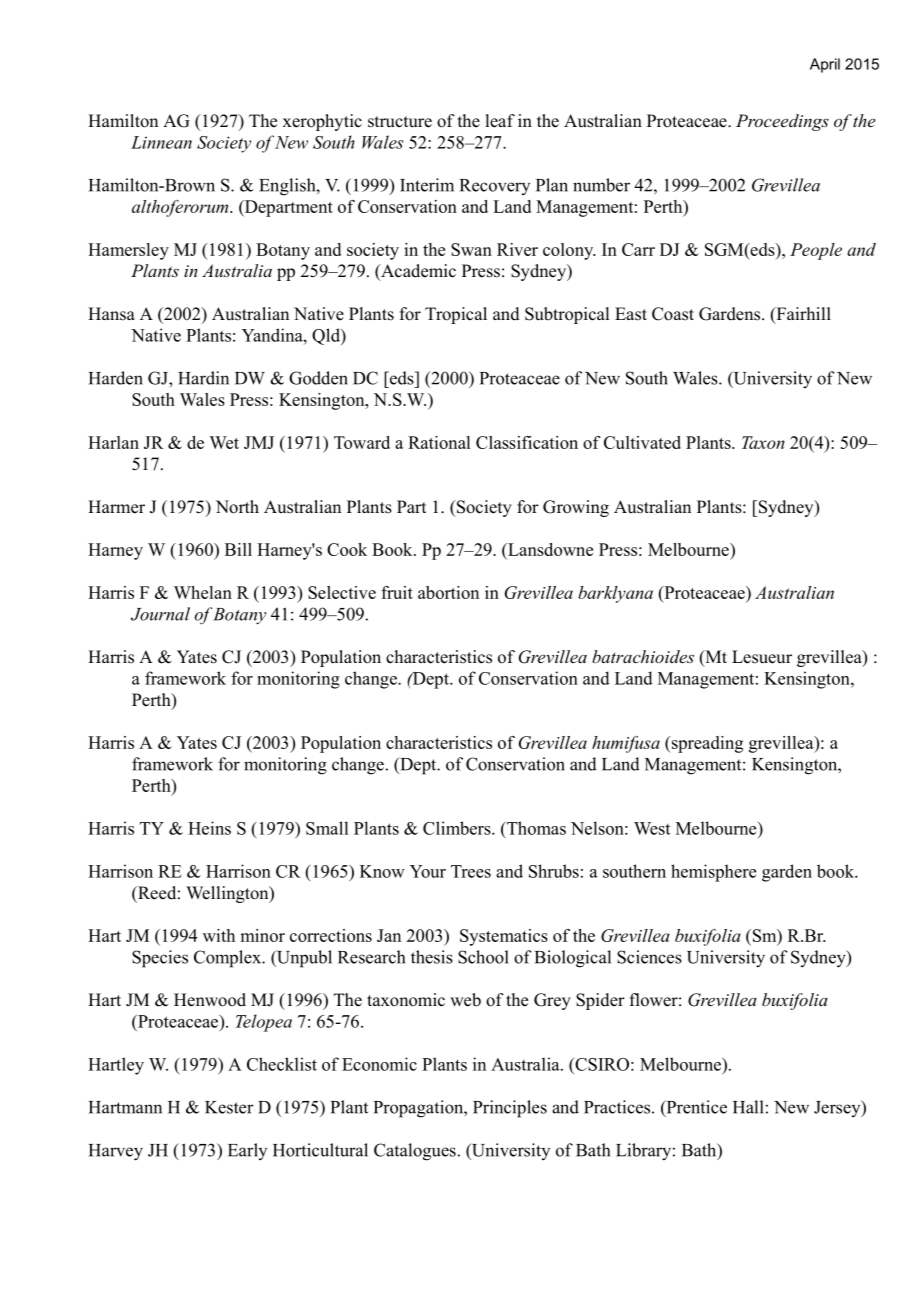  I want to click on Wellington, so click(228, 894).
